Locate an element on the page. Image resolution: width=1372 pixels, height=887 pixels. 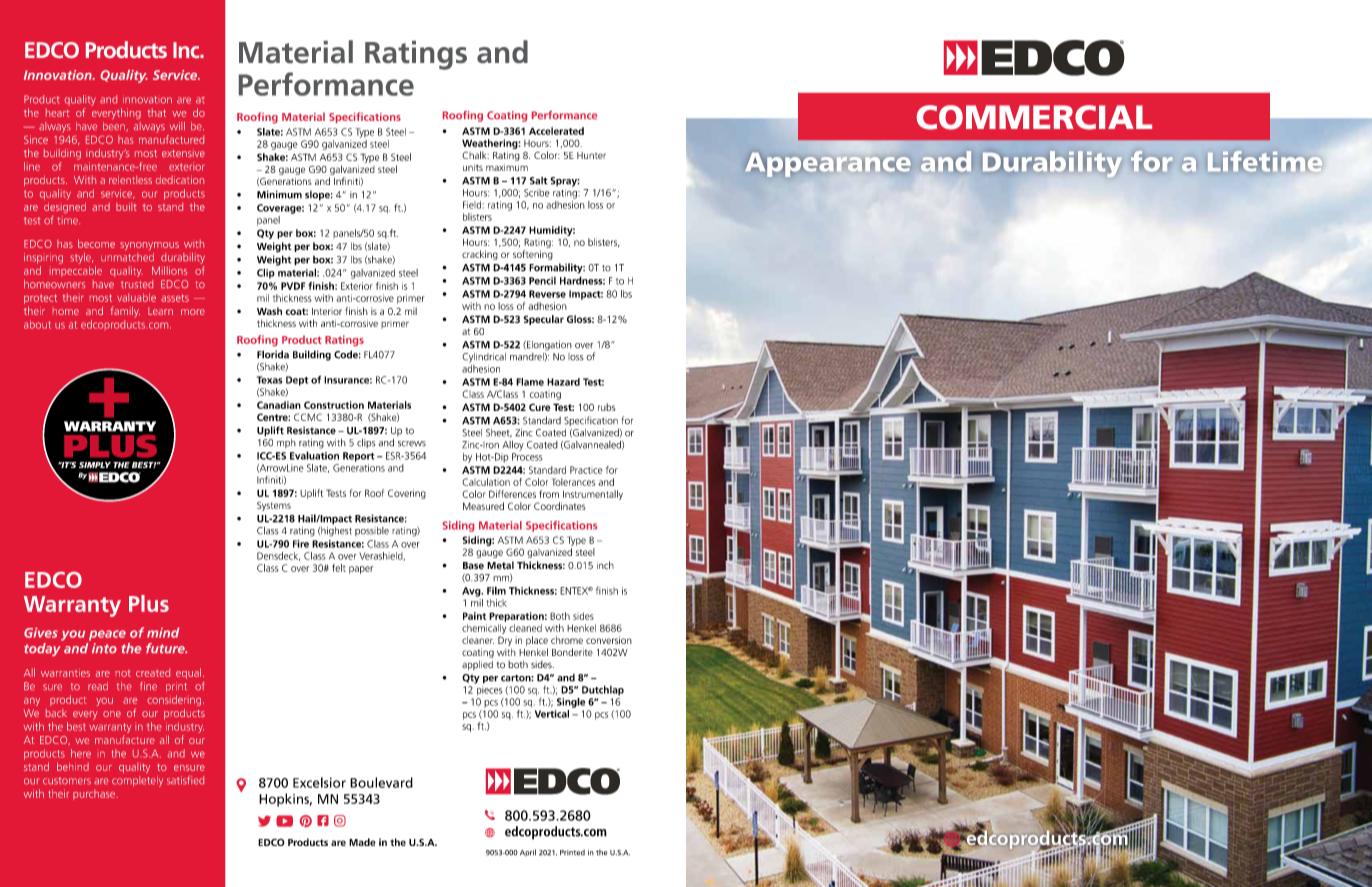
April is located at coordinates (528, 852).
